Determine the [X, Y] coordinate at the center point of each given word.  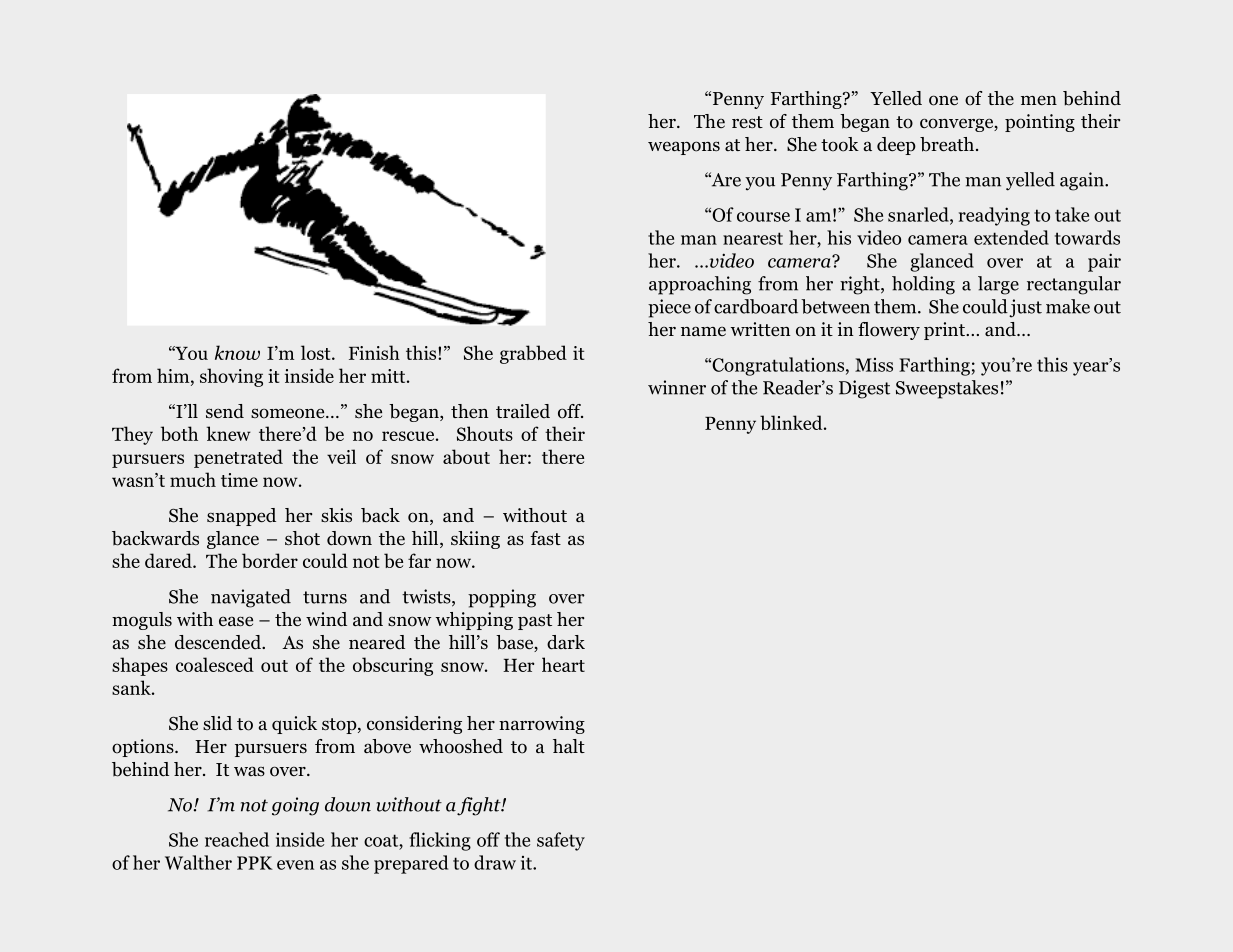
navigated [251, 598]
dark [566, 642]
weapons [684, 148]
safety [561, 841]
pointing [1040, 123]
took [840, 144]
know [237, 352]
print [945, 331]
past [535, 622]
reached [237, 839]
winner [677, 387]
